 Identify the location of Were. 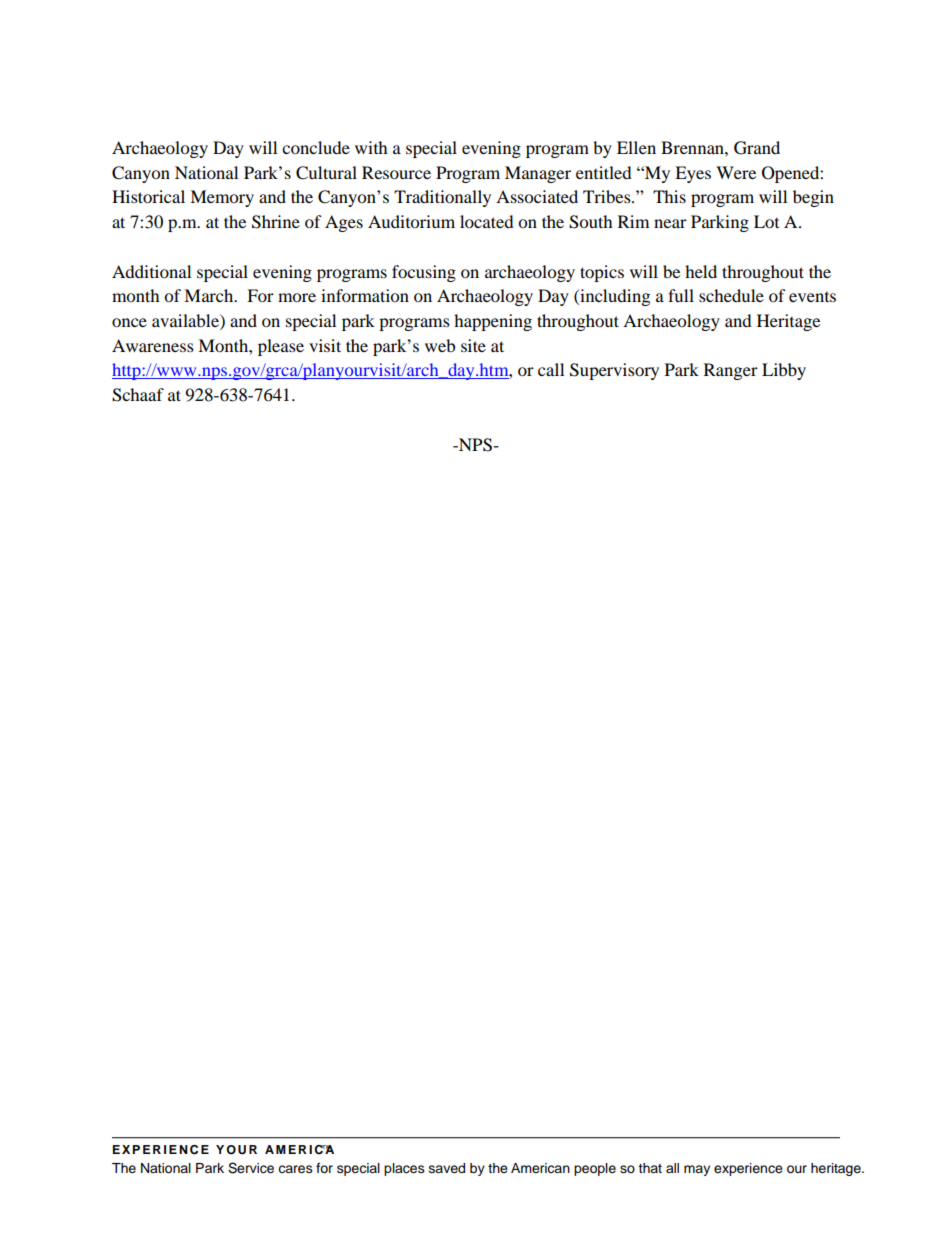
(736, 172).
